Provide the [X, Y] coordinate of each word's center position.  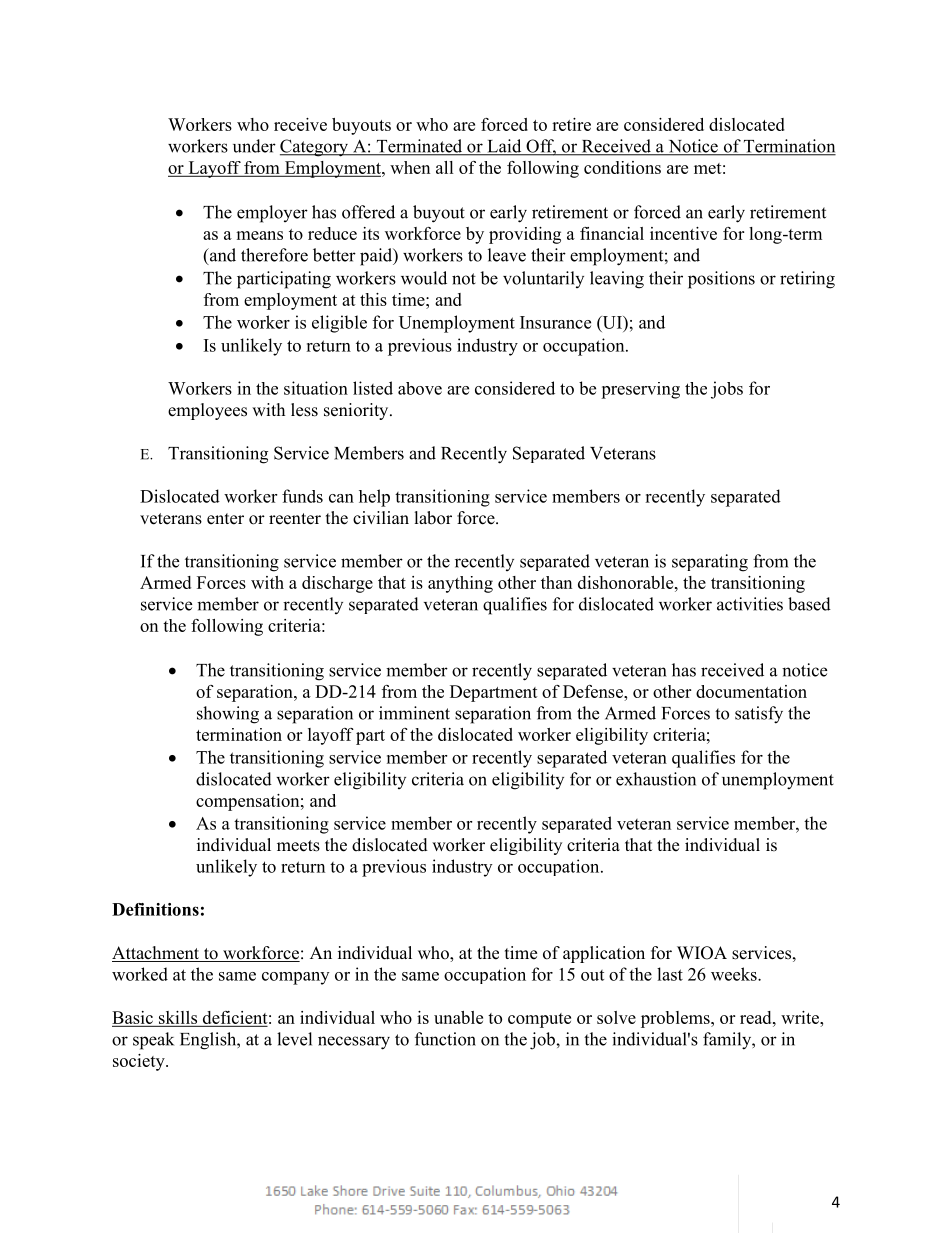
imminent [414, 713]
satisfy [759, 715]
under [254, 146]
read [757, 1017]
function [445, 1039]
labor [433, 518]
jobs [727, 390]
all [445, 167]
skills [178, 1017]
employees [207, 411]
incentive [683, 233]
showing [228, 715]
